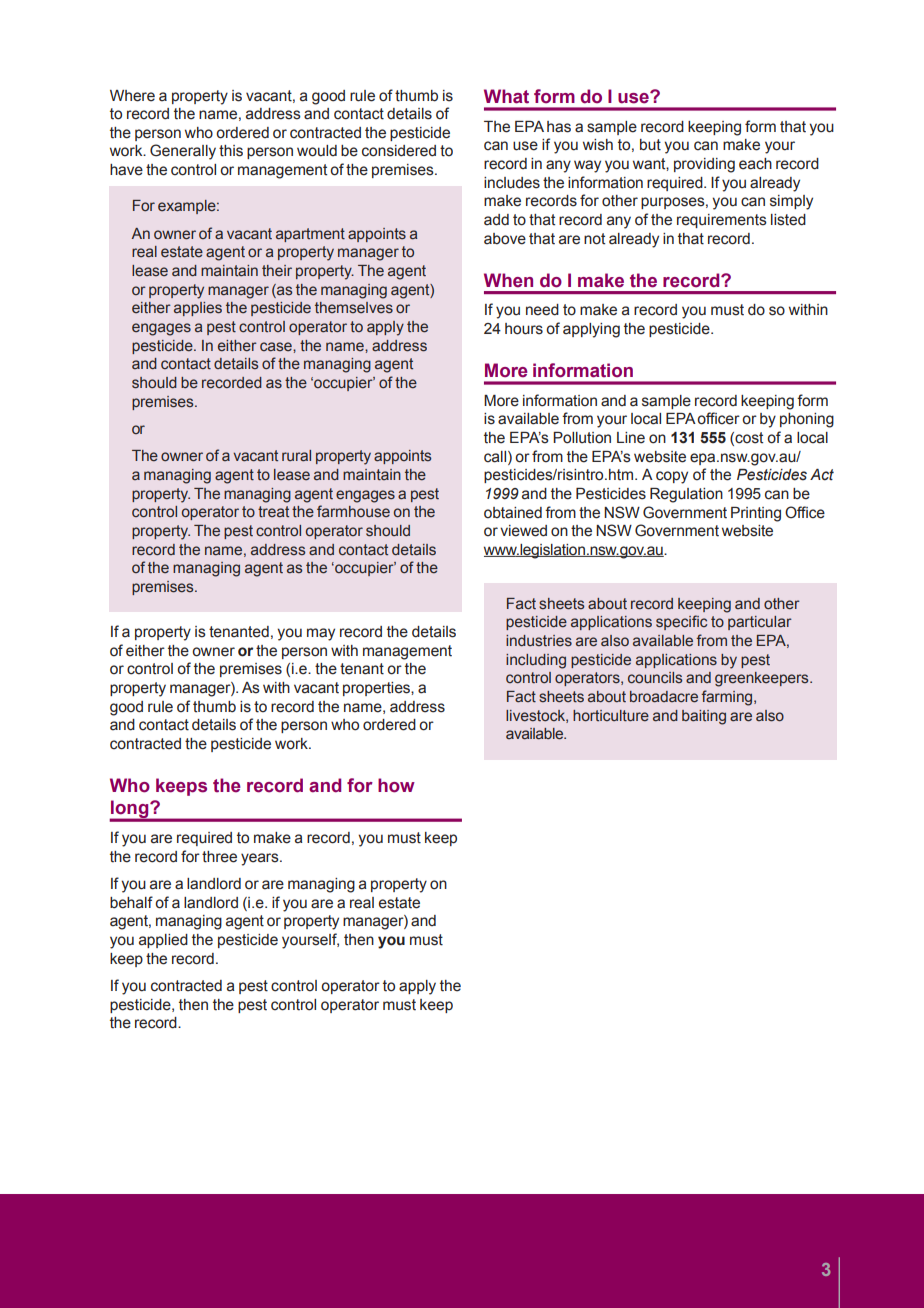  What do you see at coordinates (756, 514) in the screenshot?
I see `Printing` at bounding box center [756, 514].
